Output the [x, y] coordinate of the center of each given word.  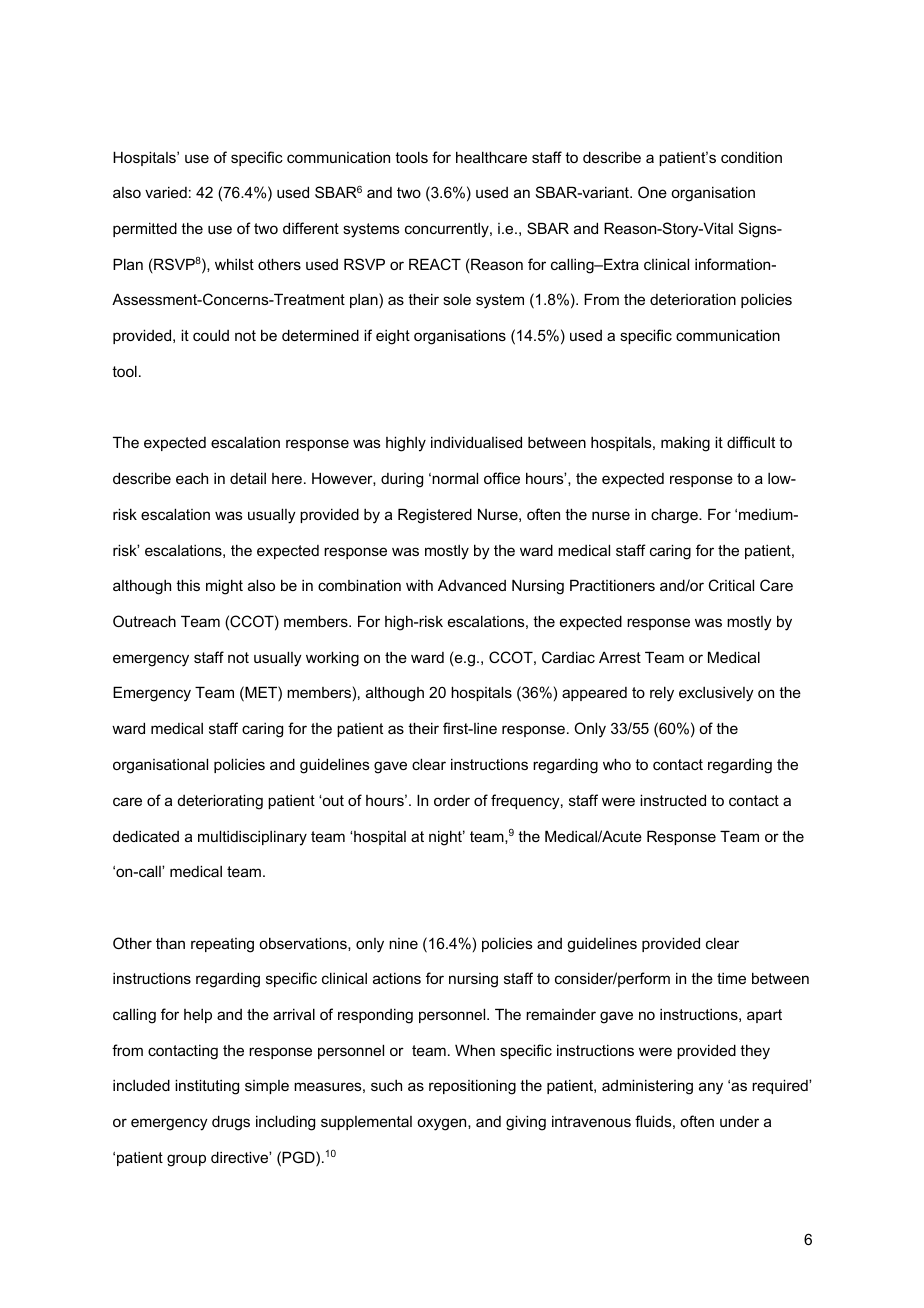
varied [166, 192]
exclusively [716, 694]
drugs [231, 1123]
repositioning [472, 1087]
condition [751, 157]
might [224, 587]
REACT [435, 264]
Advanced [472, 585]
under [739, 1121]
